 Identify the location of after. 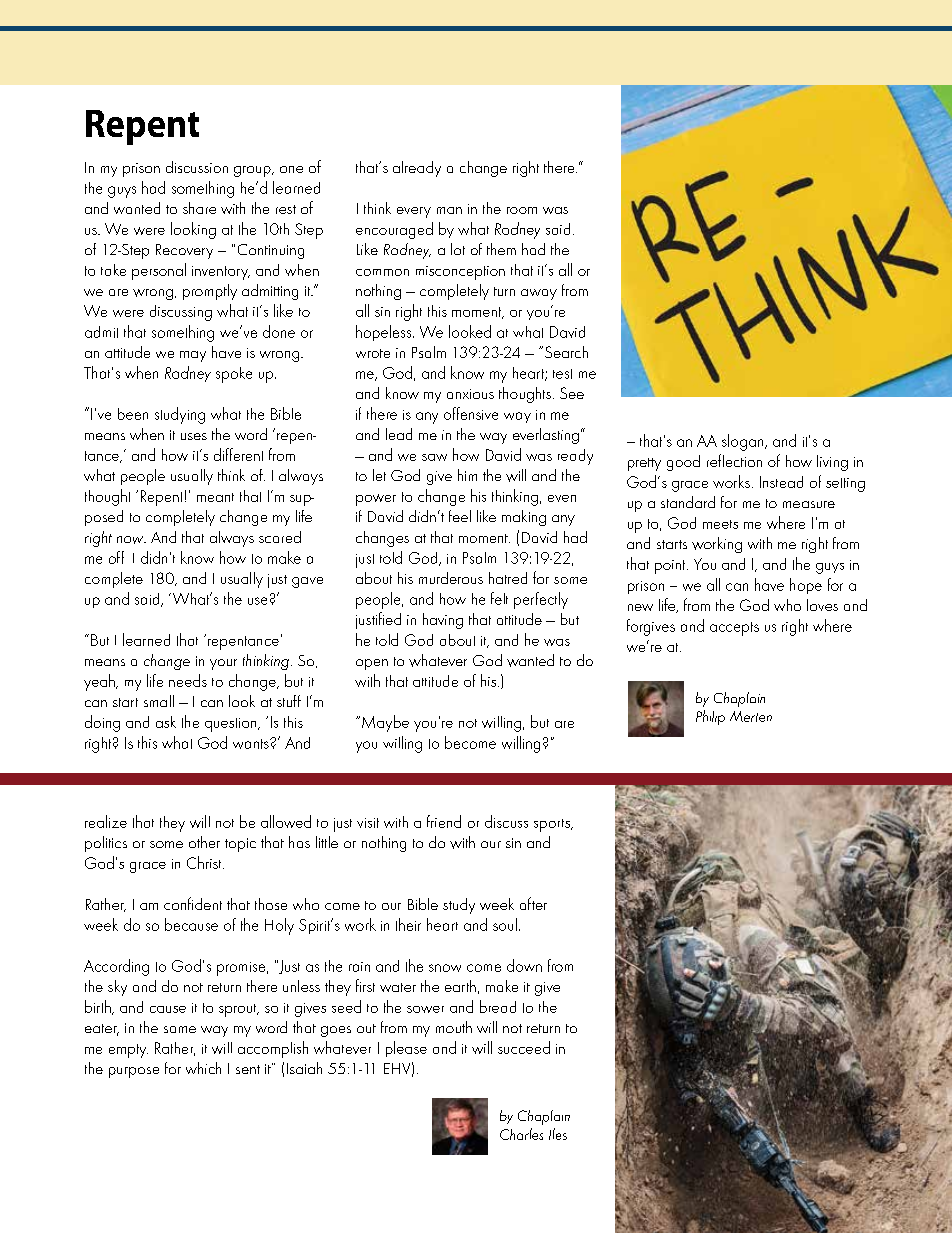
(533, 903).
